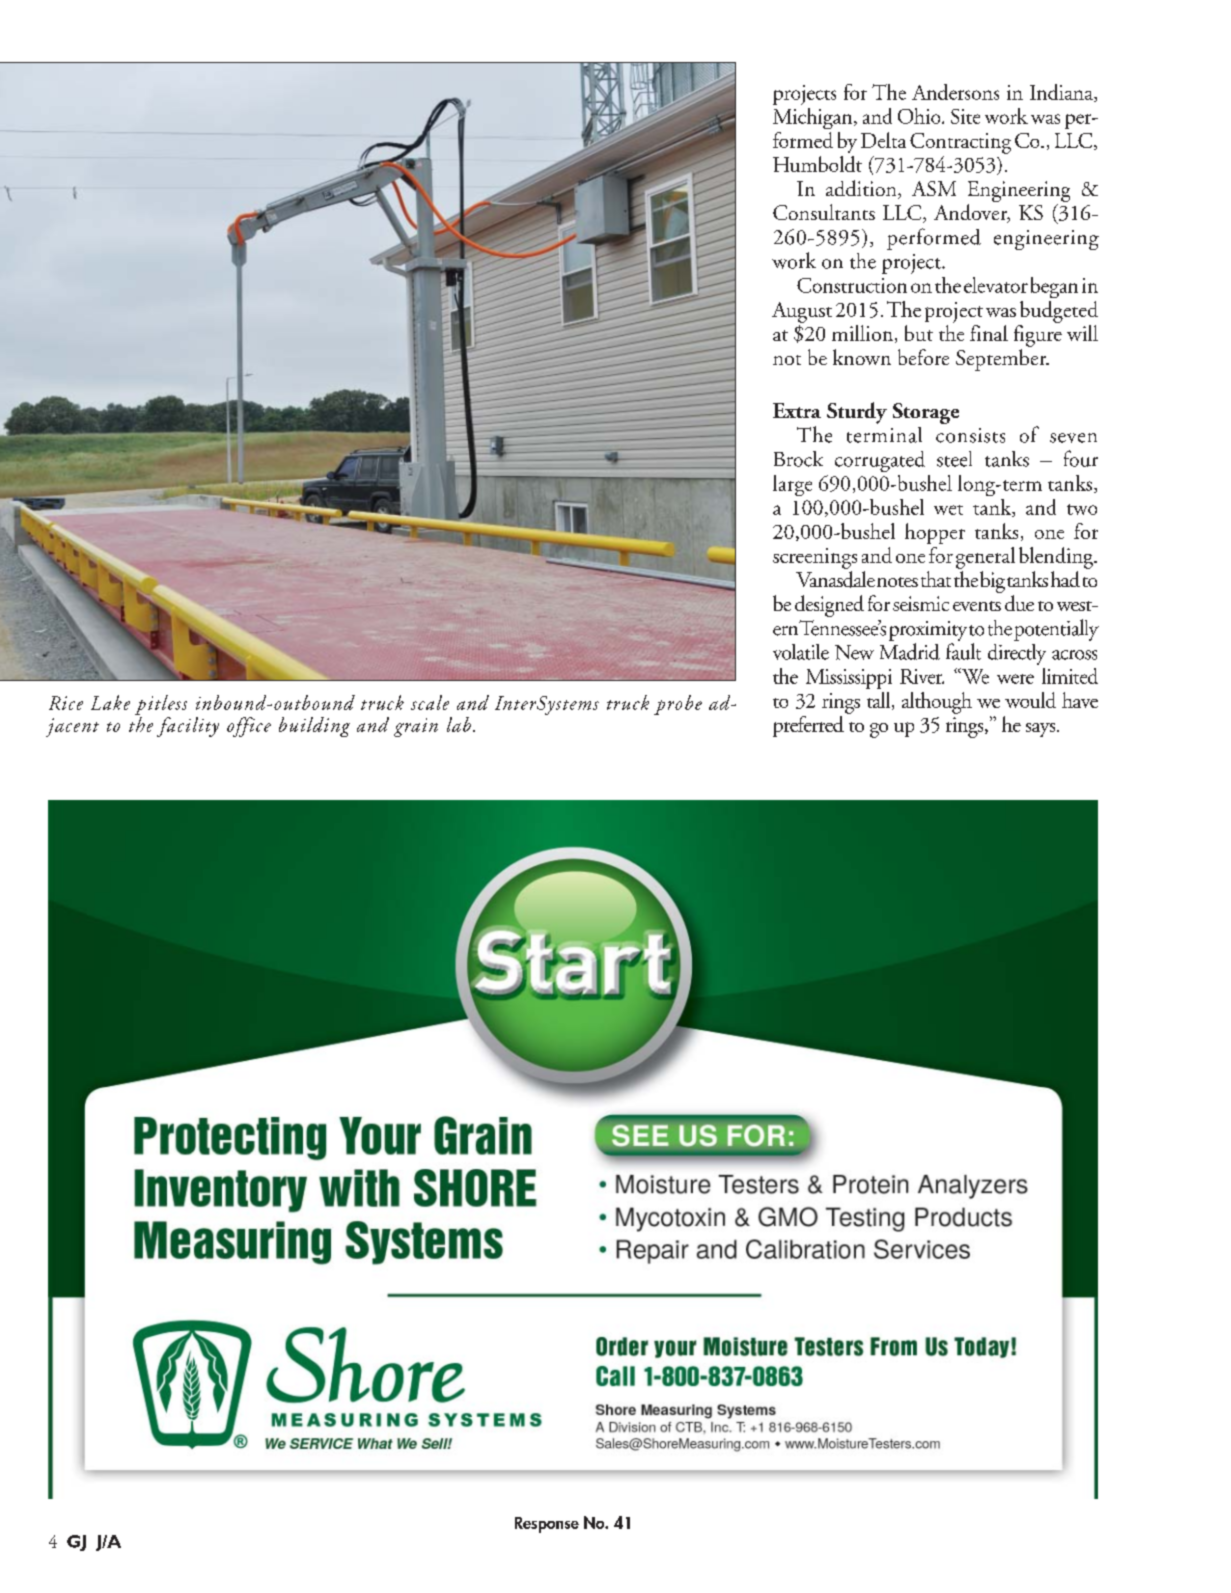 The height and width of the document is (1593, 1231). I want to click on says, so click(1042, 730).
